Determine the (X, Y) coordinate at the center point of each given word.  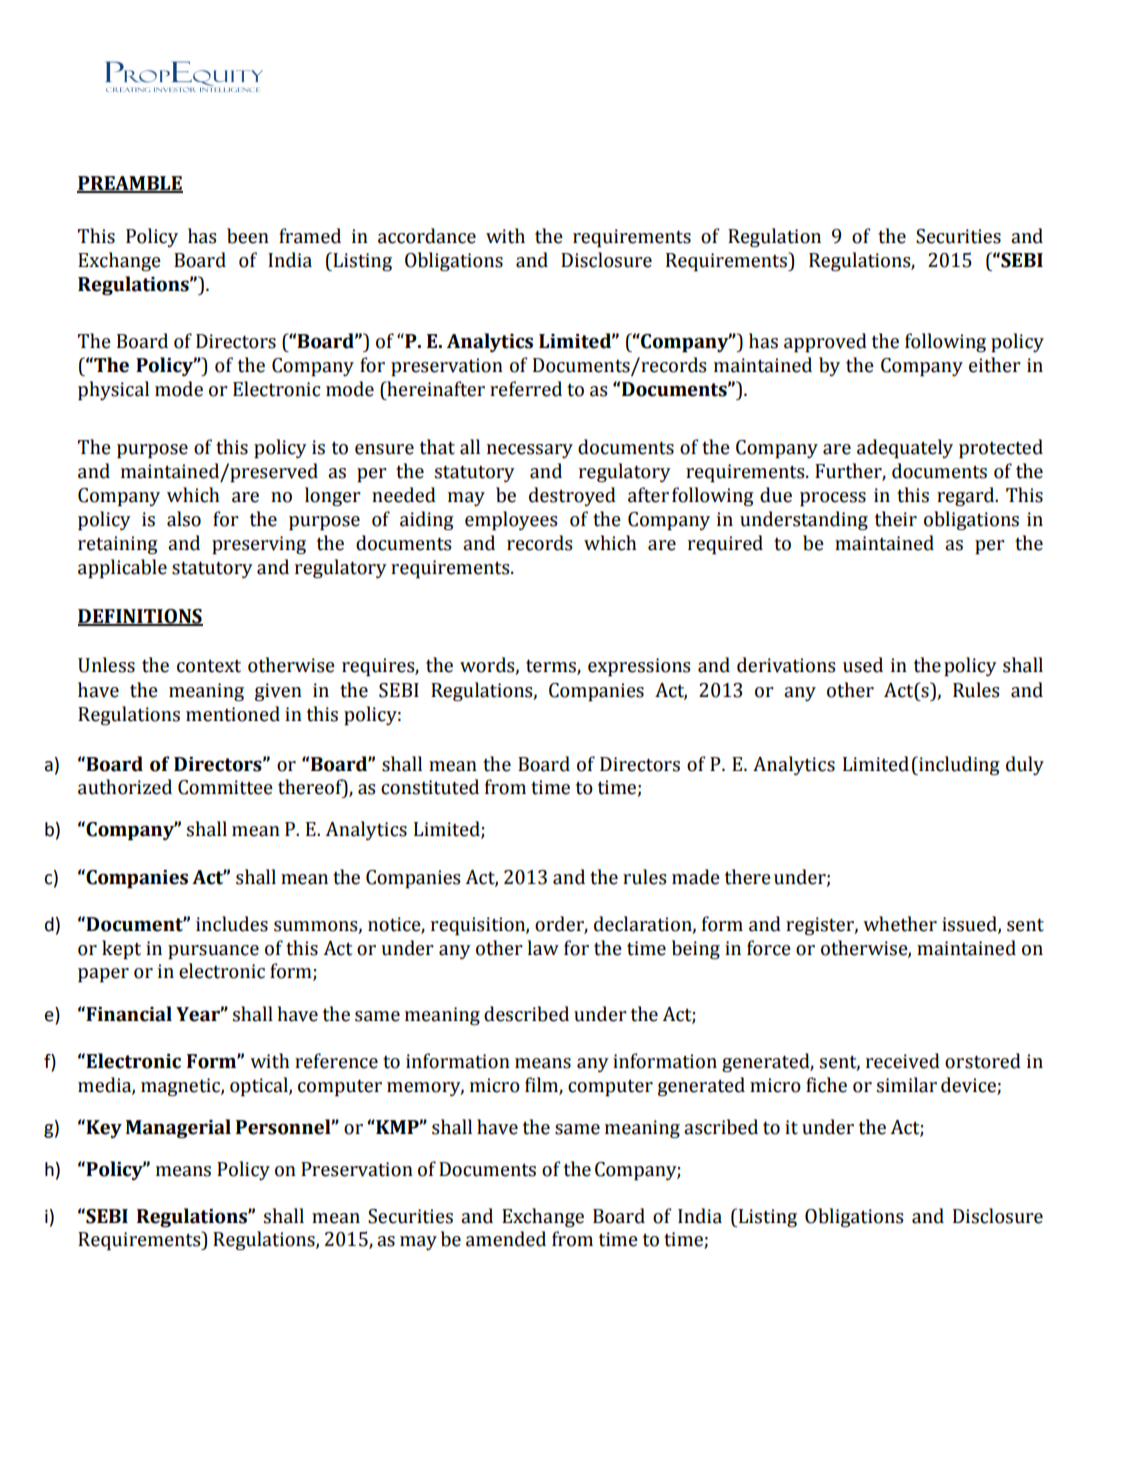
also (184, 519)
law (543, 948)
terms (552, 667)
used (863, 665)
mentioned (233, 714)
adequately (905, 449)
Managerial (178, 1128)
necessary (530, 451)
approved (825, 343)
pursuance (213, 952)
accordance (427, 236)
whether (900, 924)
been (248, 236)
